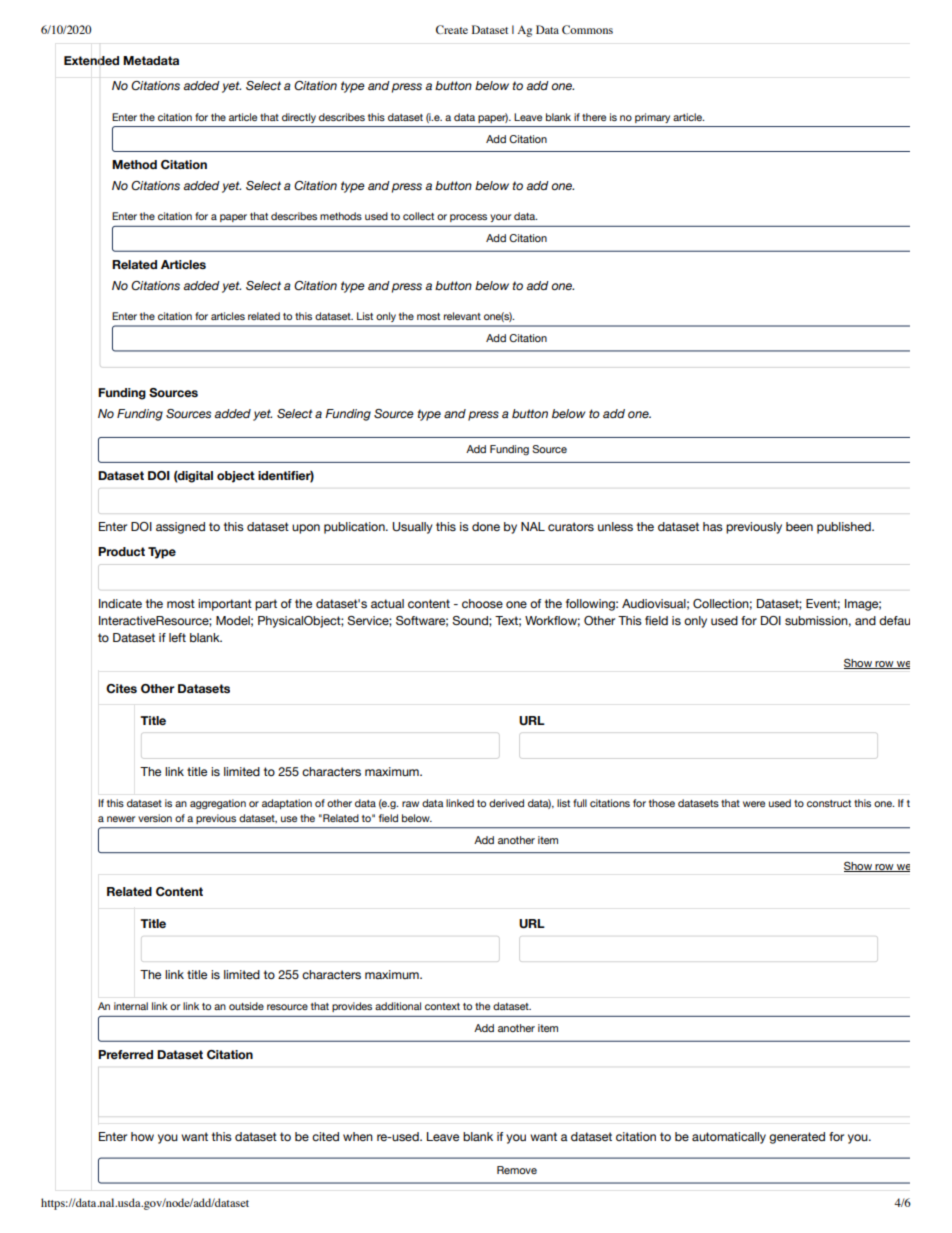 The width and height of the page is (952, 1233). What do you see at coordinates (506, 803) in the page?
I see `derived` at bounding box center [506, 803].
